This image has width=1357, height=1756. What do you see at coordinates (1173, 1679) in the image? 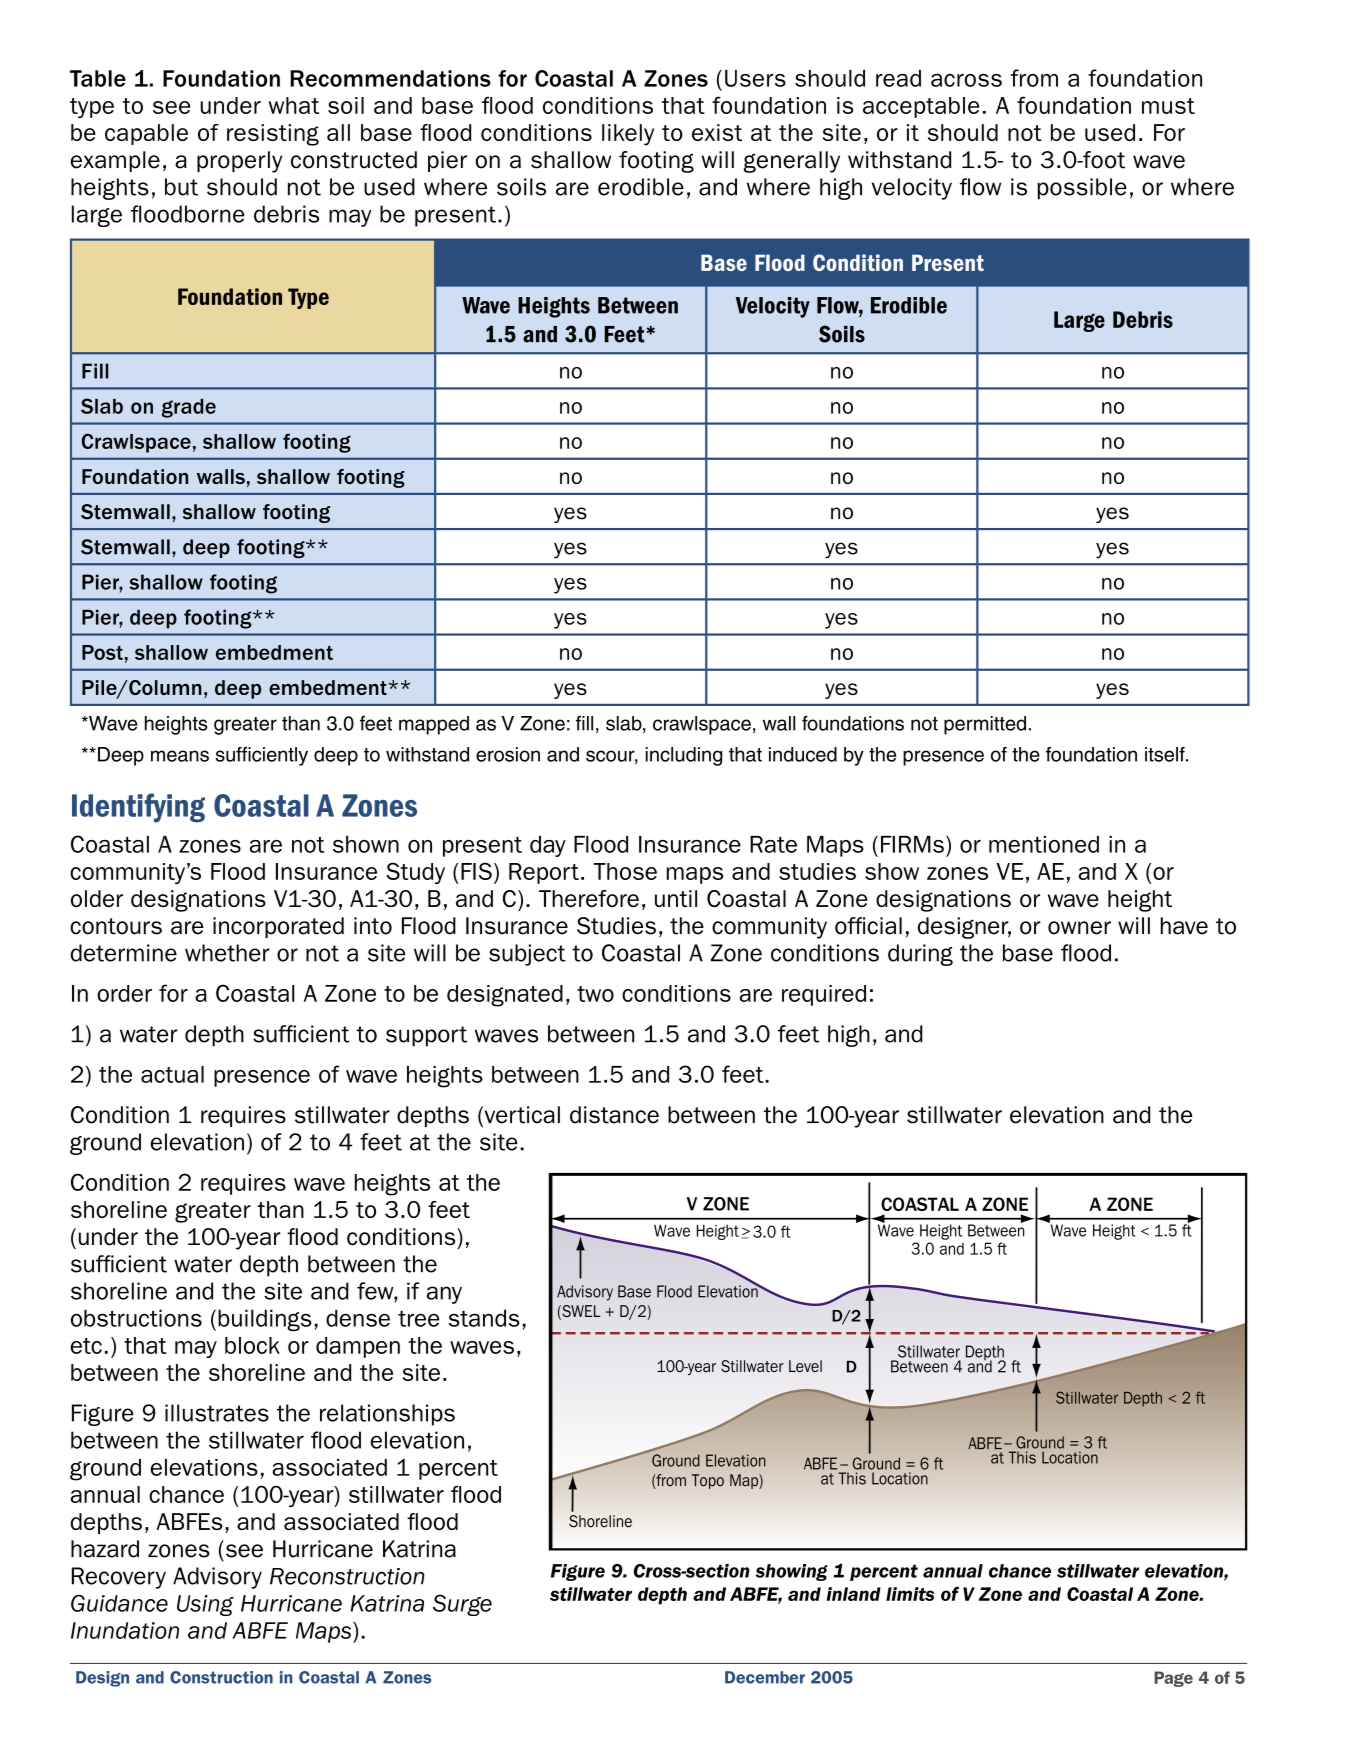
I see `Page` at bounding box center [1173, 1679].
